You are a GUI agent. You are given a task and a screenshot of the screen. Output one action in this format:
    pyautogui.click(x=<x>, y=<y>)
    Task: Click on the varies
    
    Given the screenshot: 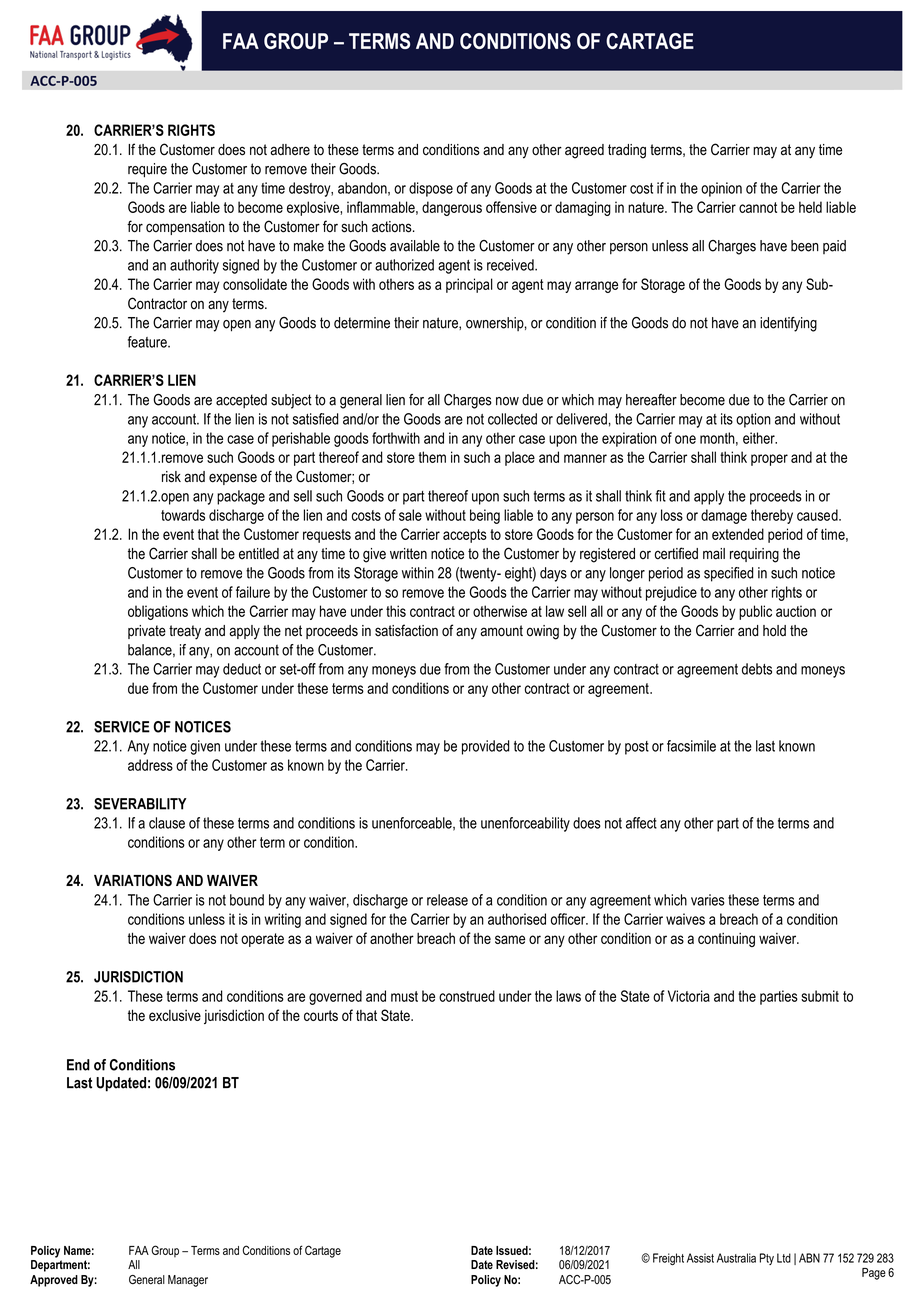 What is the action you would take?
    pyautogui.click(x=708, y=900)
